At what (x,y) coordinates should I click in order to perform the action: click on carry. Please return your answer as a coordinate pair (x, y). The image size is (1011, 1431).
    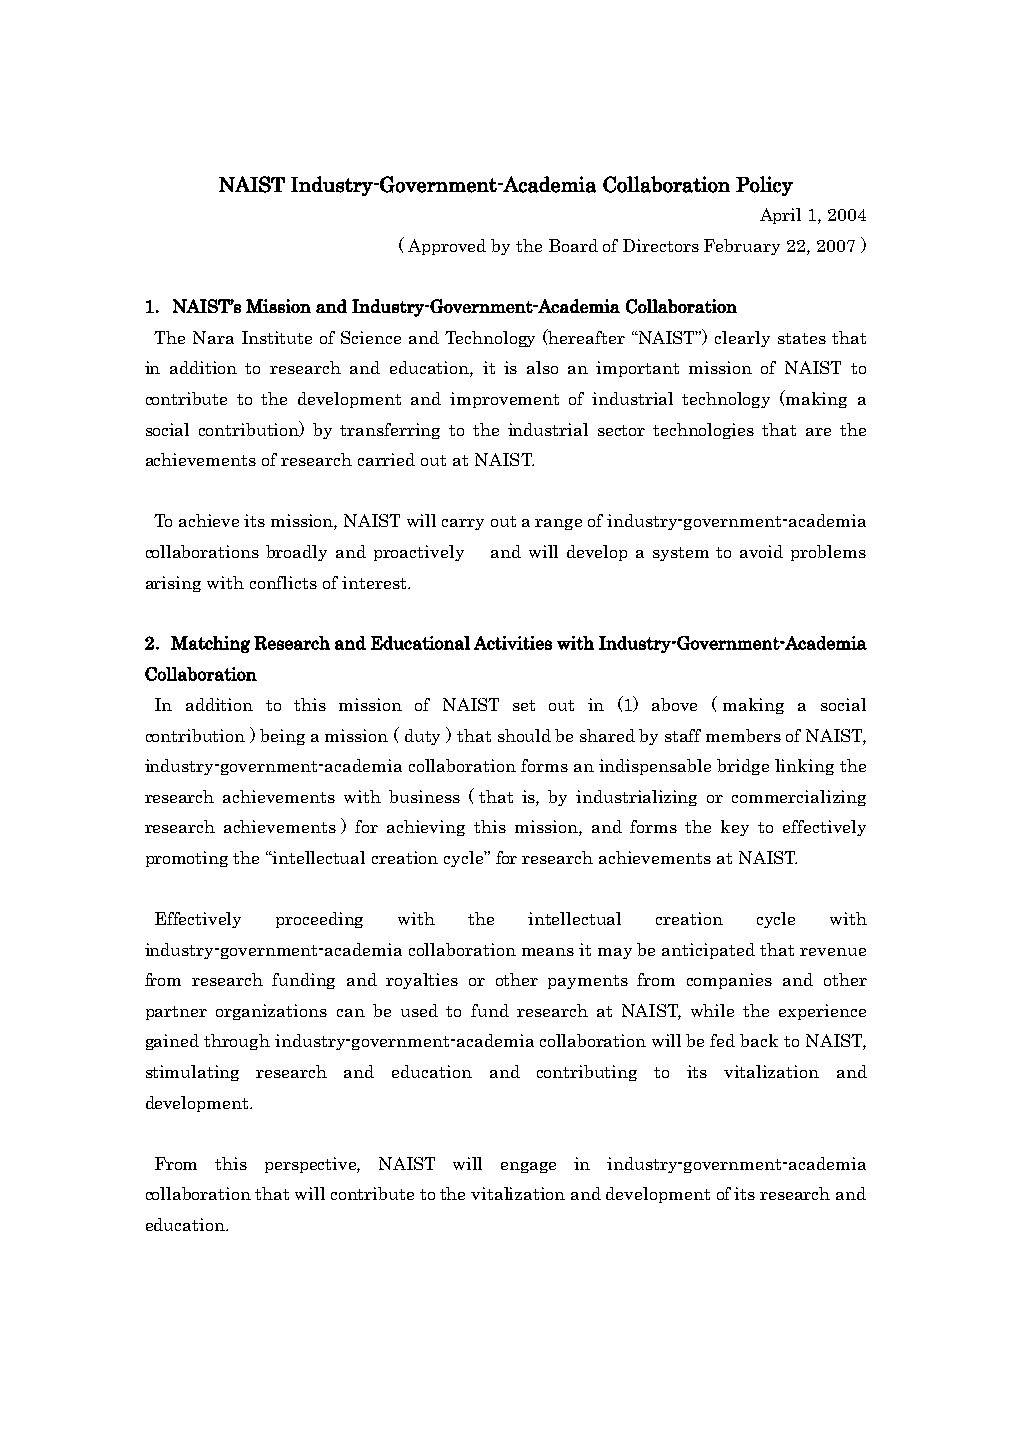
    Looking at the image, I should click on (463, 524).
